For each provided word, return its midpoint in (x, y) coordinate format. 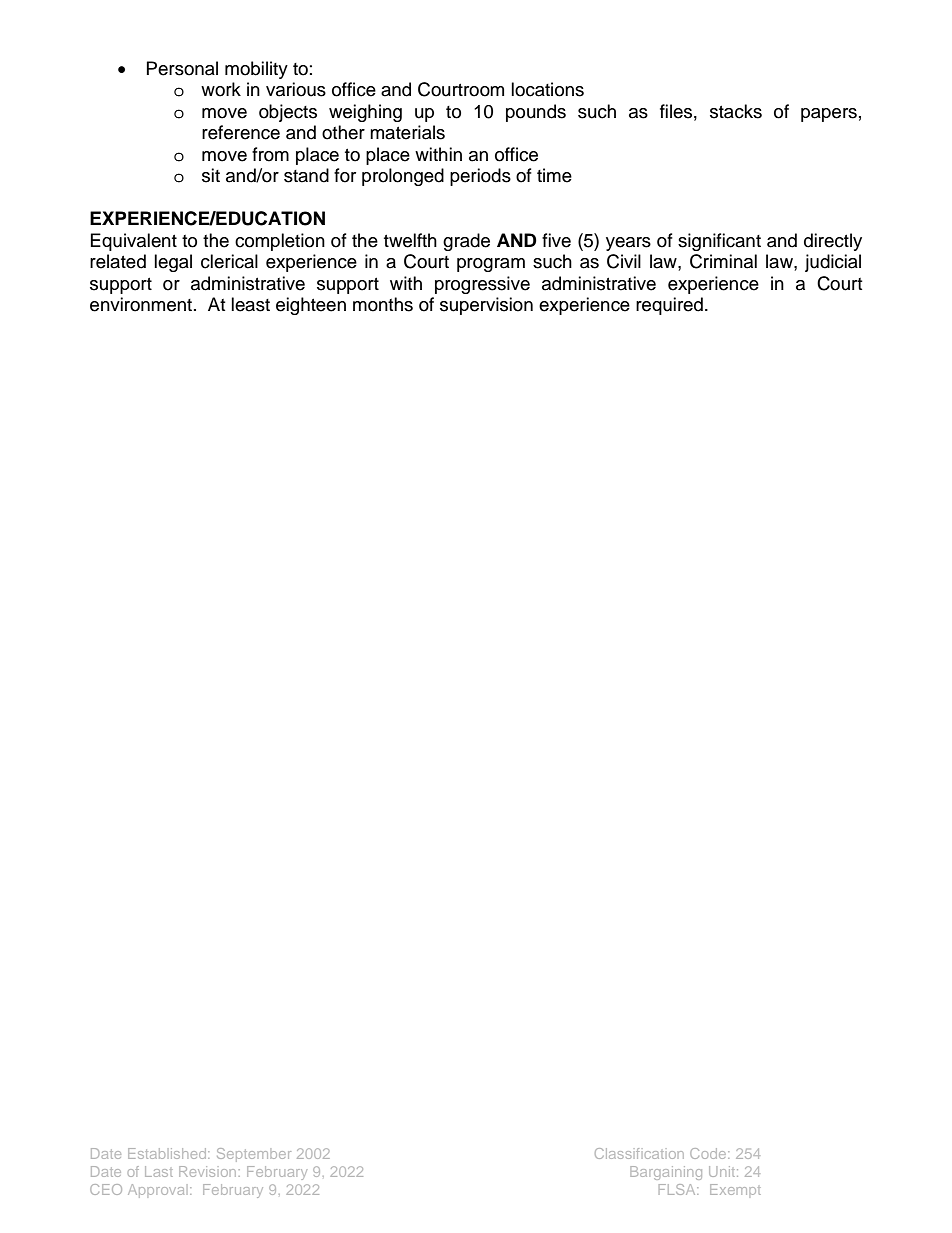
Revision (207, 1171)
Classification (639, 1153)
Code (709, 1153)
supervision (486, 306)
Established (168, 1153)
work (221, 89)
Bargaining (666, 1173)
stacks (736, 111)
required (669, 306)
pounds (536, 113)
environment (141, 304)
